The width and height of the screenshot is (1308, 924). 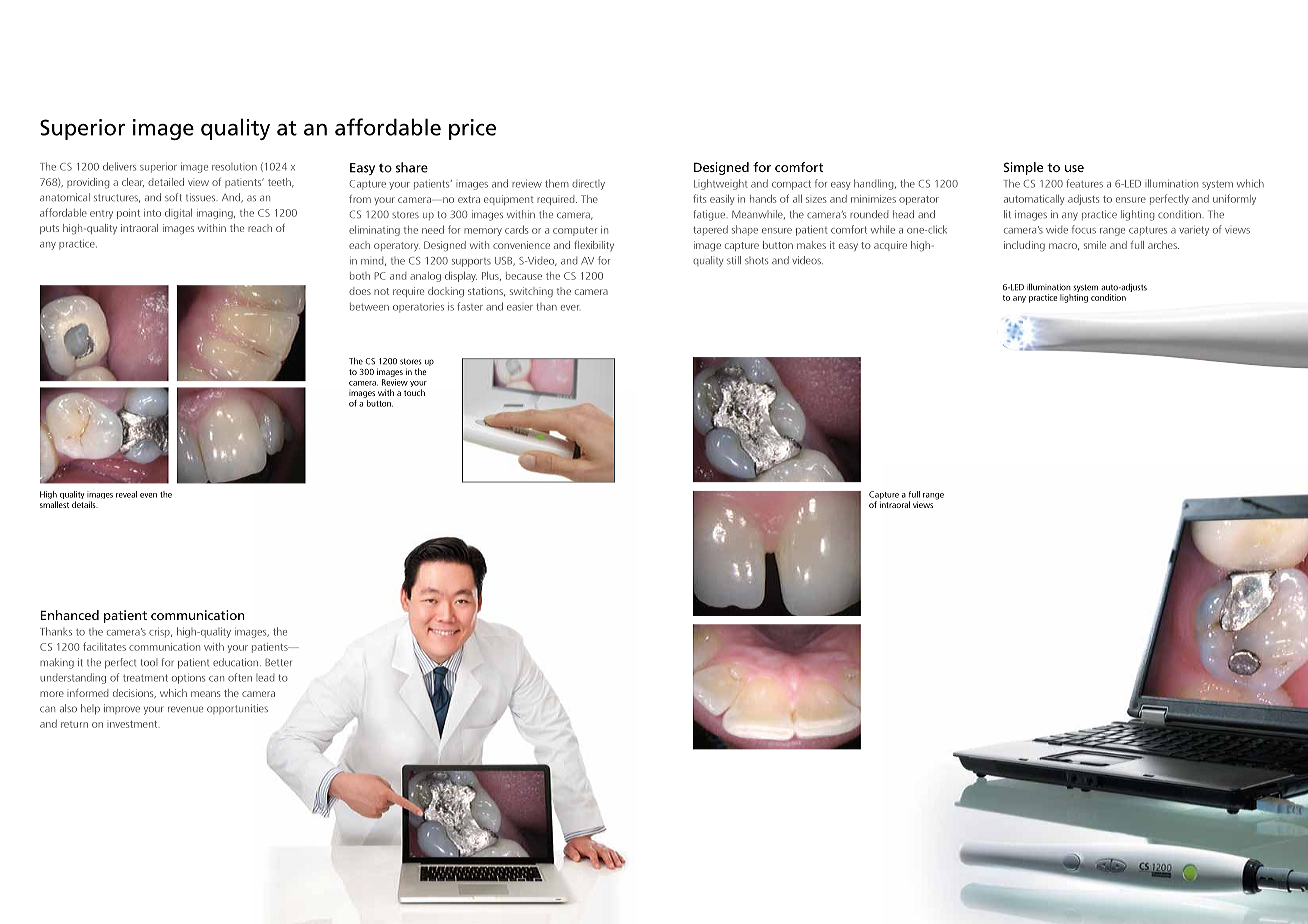 I want to click on lead, so click(x=265, y=678).
